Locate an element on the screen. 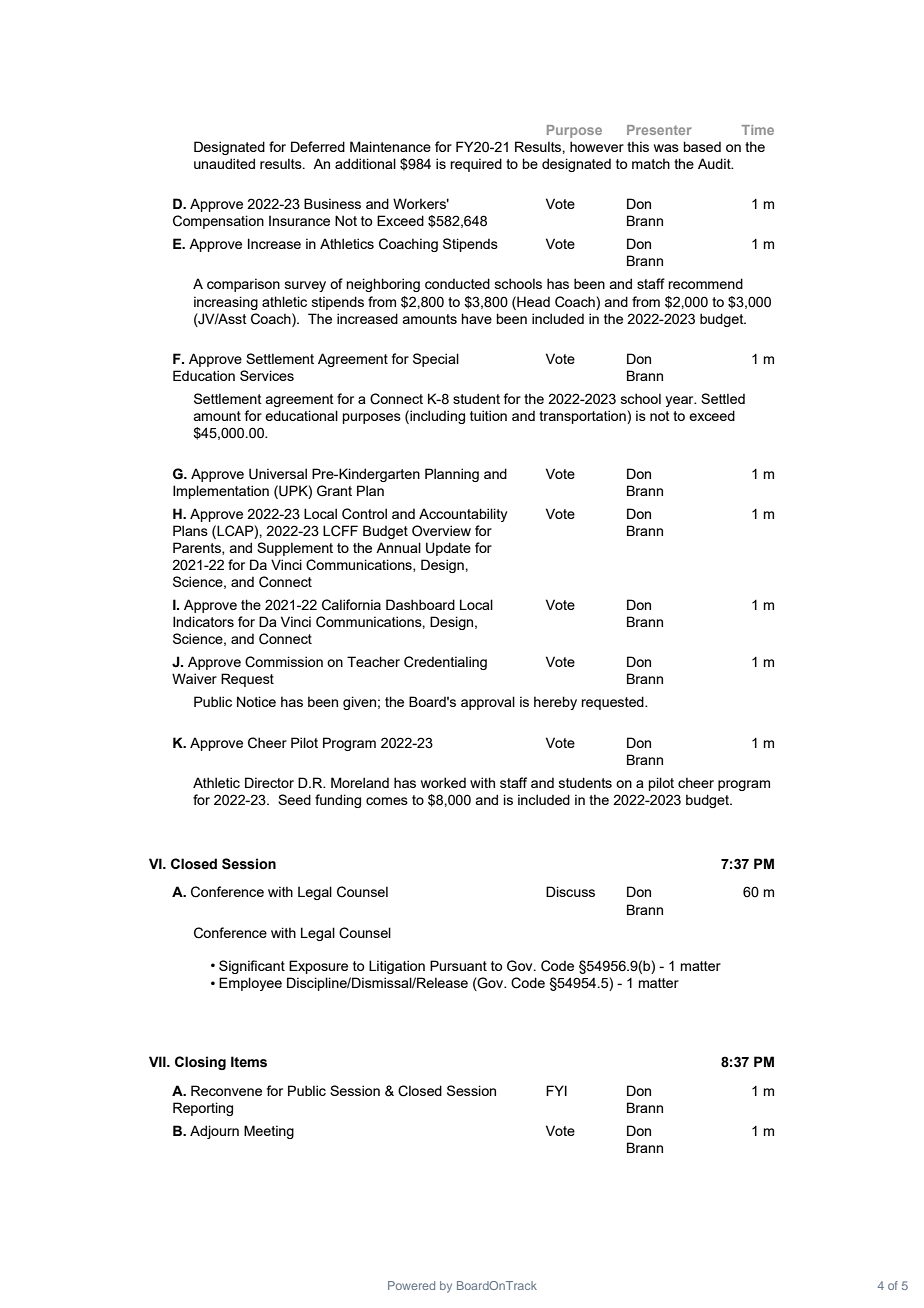 Image resolution: width=924 pixels, height=1308 pixels. required is located at coordinates (476, 165).
